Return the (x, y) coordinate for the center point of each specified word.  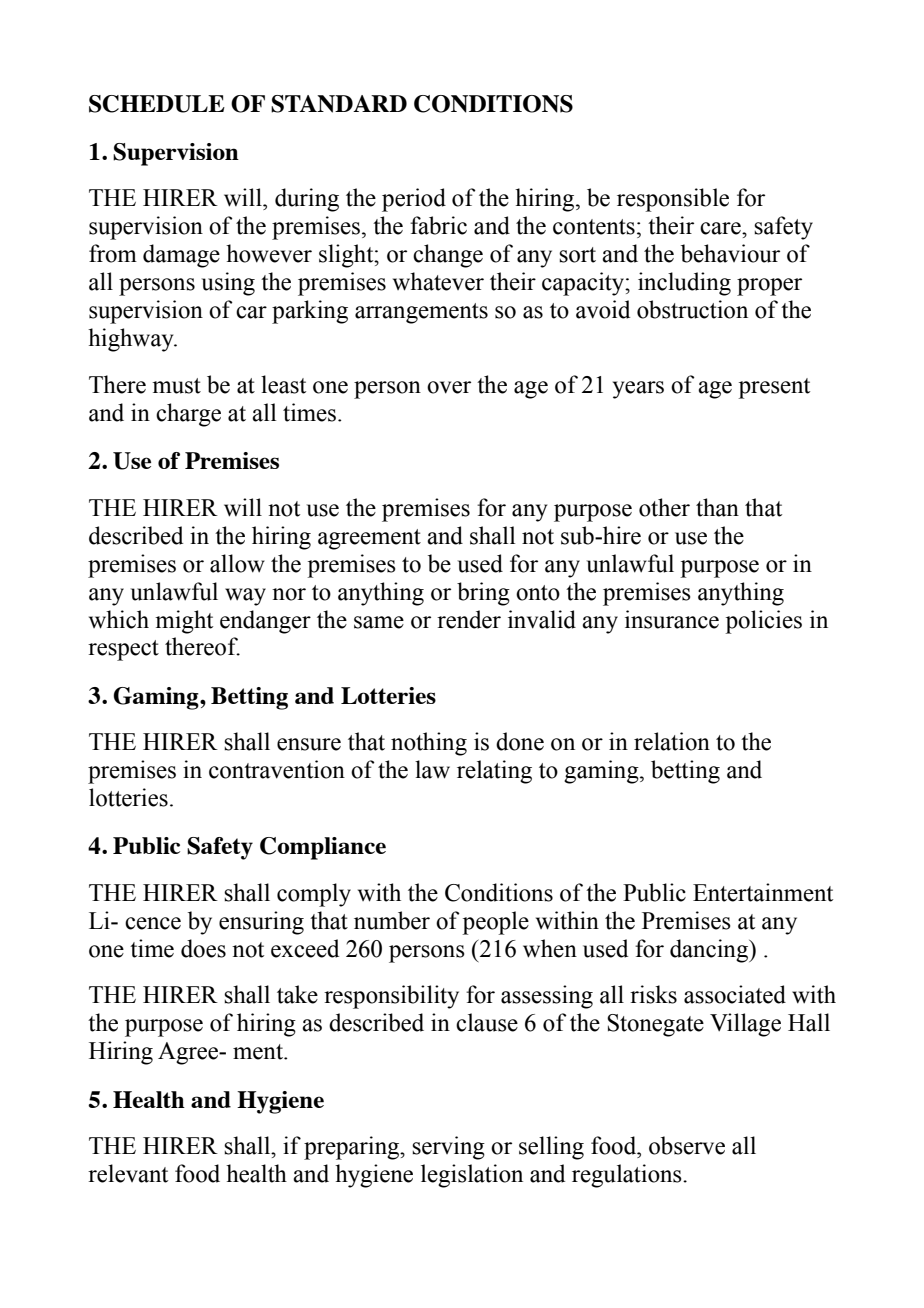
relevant (128, 1173)
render (469, 619)
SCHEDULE (157, 104)
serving (448, 1148)
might (184, 622)
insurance (672, 619)
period (414, 200)
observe (687, 1145)
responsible (673, 200)
